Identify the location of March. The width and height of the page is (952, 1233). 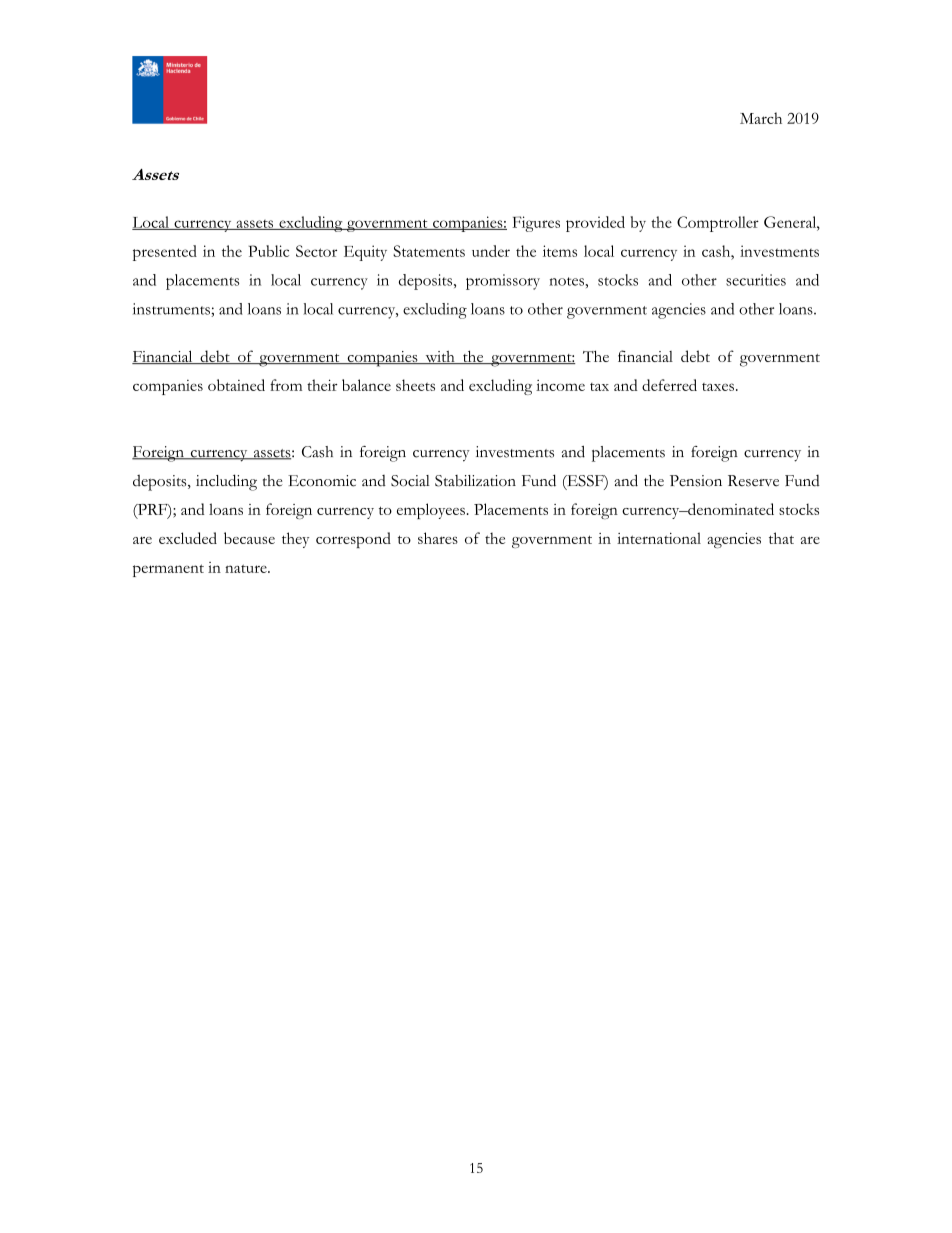
(761, 118).
